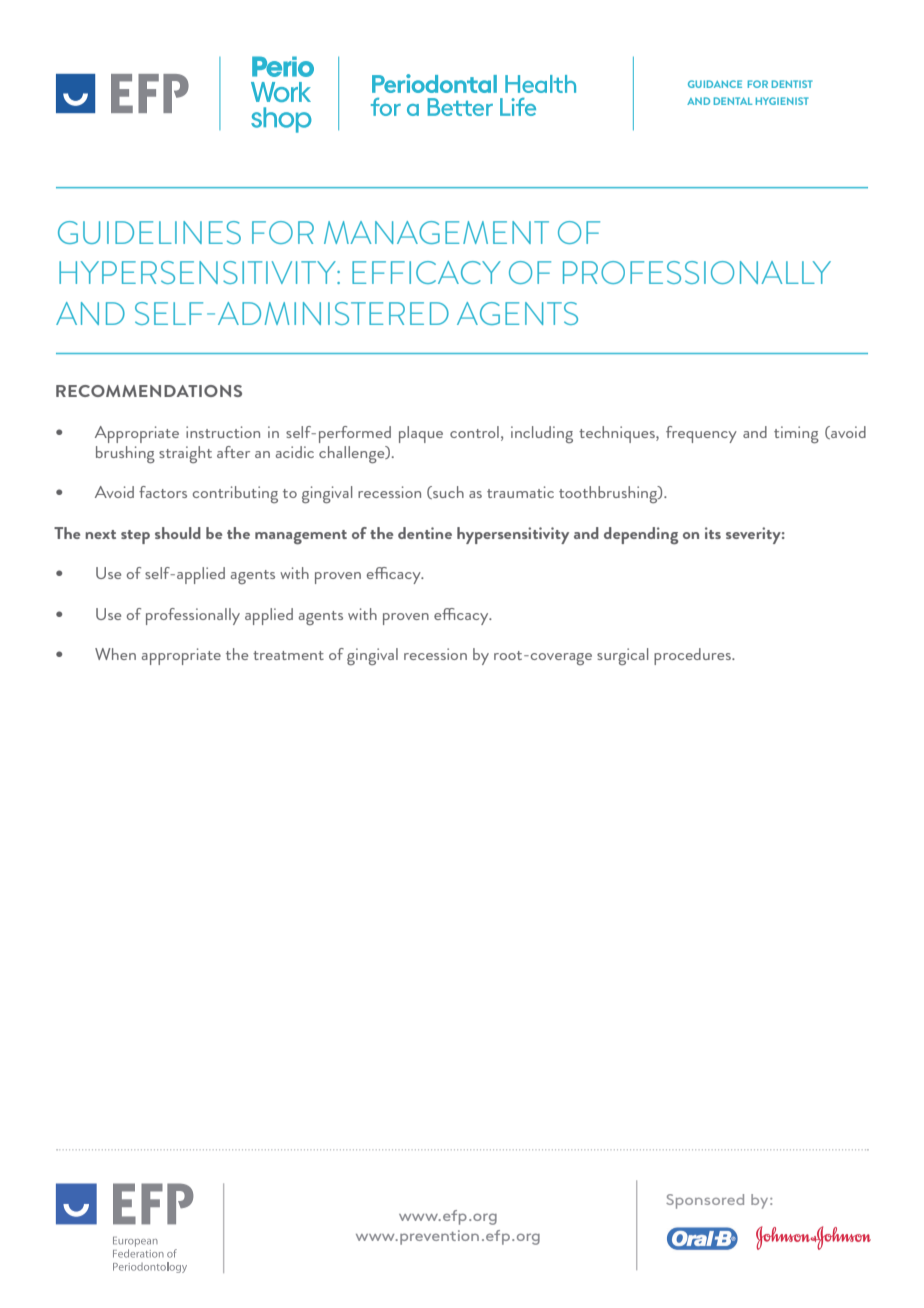  Describe the element at coordinates (715, 84) in the image. I see `GUIDANCE` at that location.
